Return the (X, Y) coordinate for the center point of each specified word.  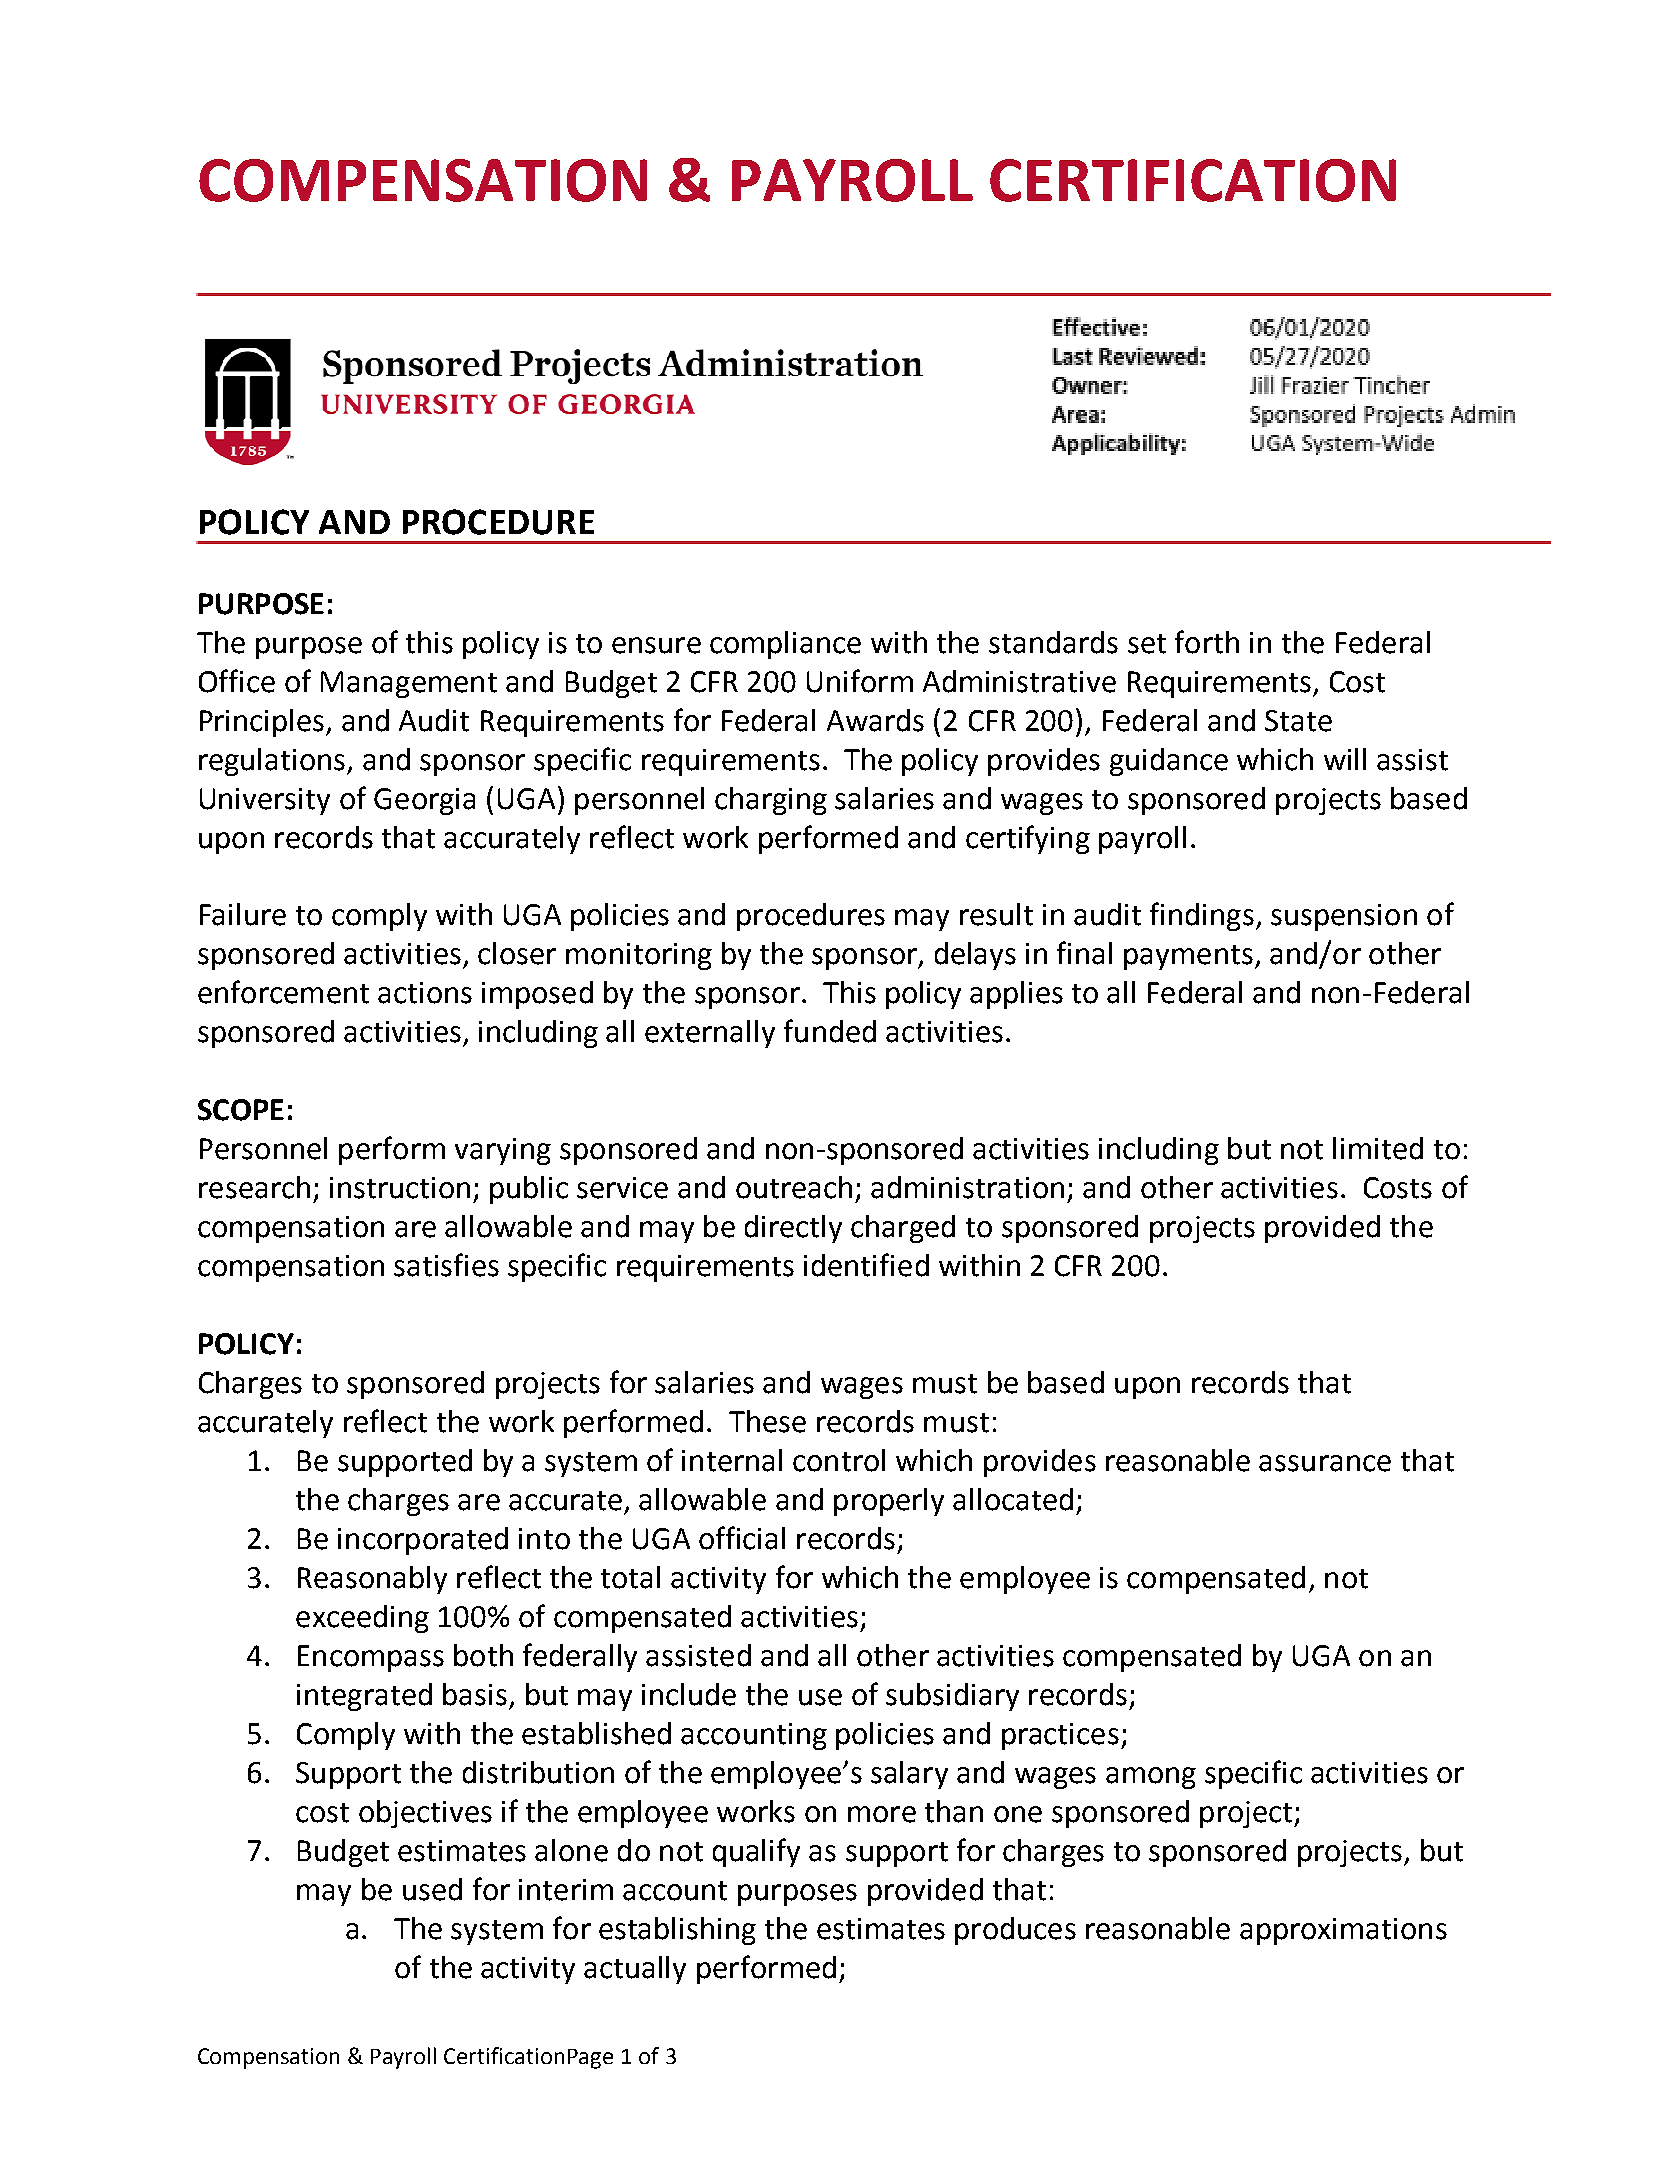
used (432, 1889)
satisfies (446, 1265)
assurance (1325, 1463)
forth (1207, 642)
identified (866, 1265)
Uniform (860, 681)
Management (409, 684)
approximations (1343, 1931)
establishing (677, 1931)
